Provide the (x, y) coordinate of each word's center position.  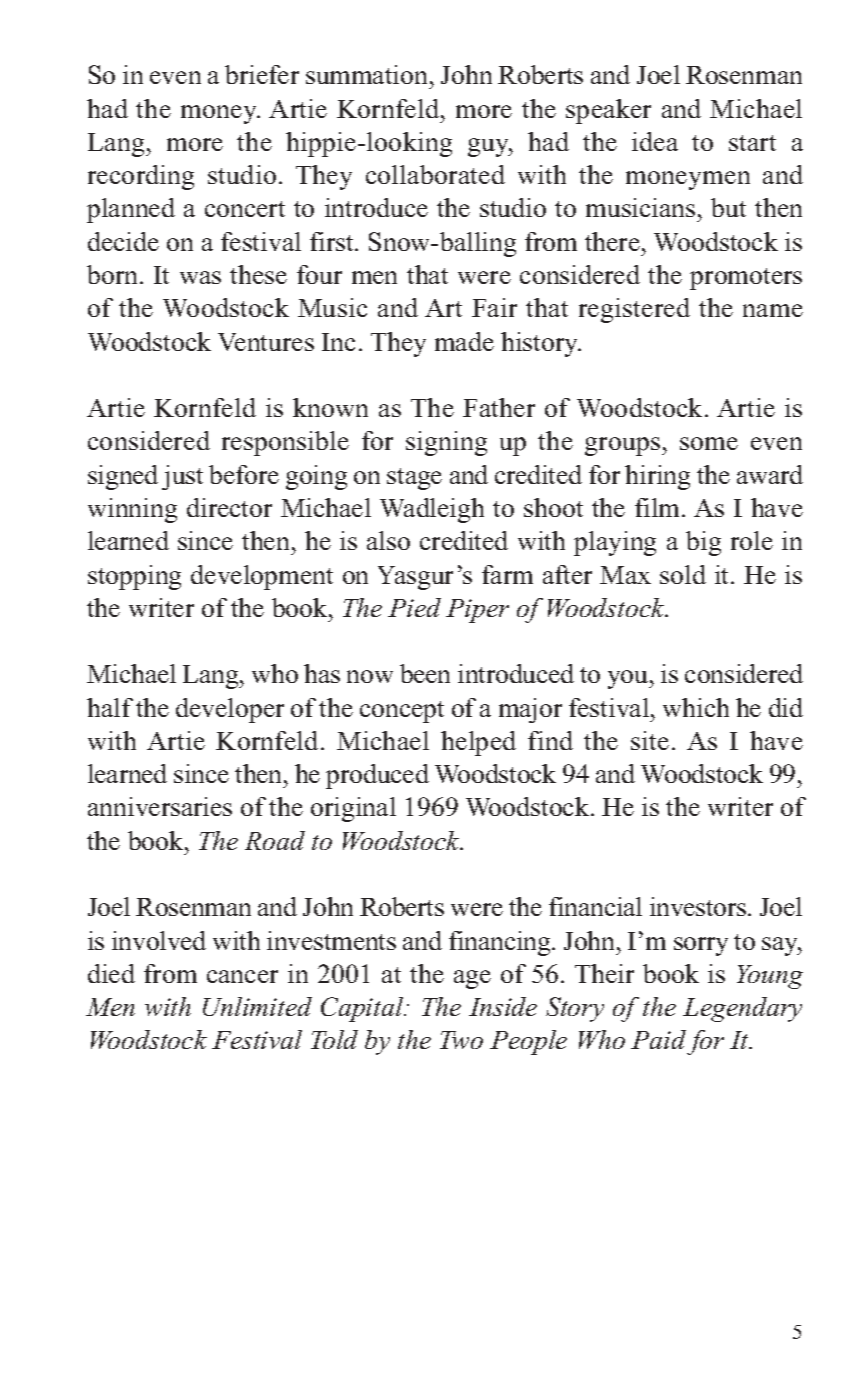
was (200, 277)
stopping (134, 577)
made (464, 341)
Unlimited (257, 1006)
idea (655, 141)
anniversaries (160, 806)
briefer (262, 74)
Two (461, 1040)
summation (366, 74)
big (703, 543)
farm (507, 574)
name (773, 310)
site (650, 740)
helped (478, 743)
